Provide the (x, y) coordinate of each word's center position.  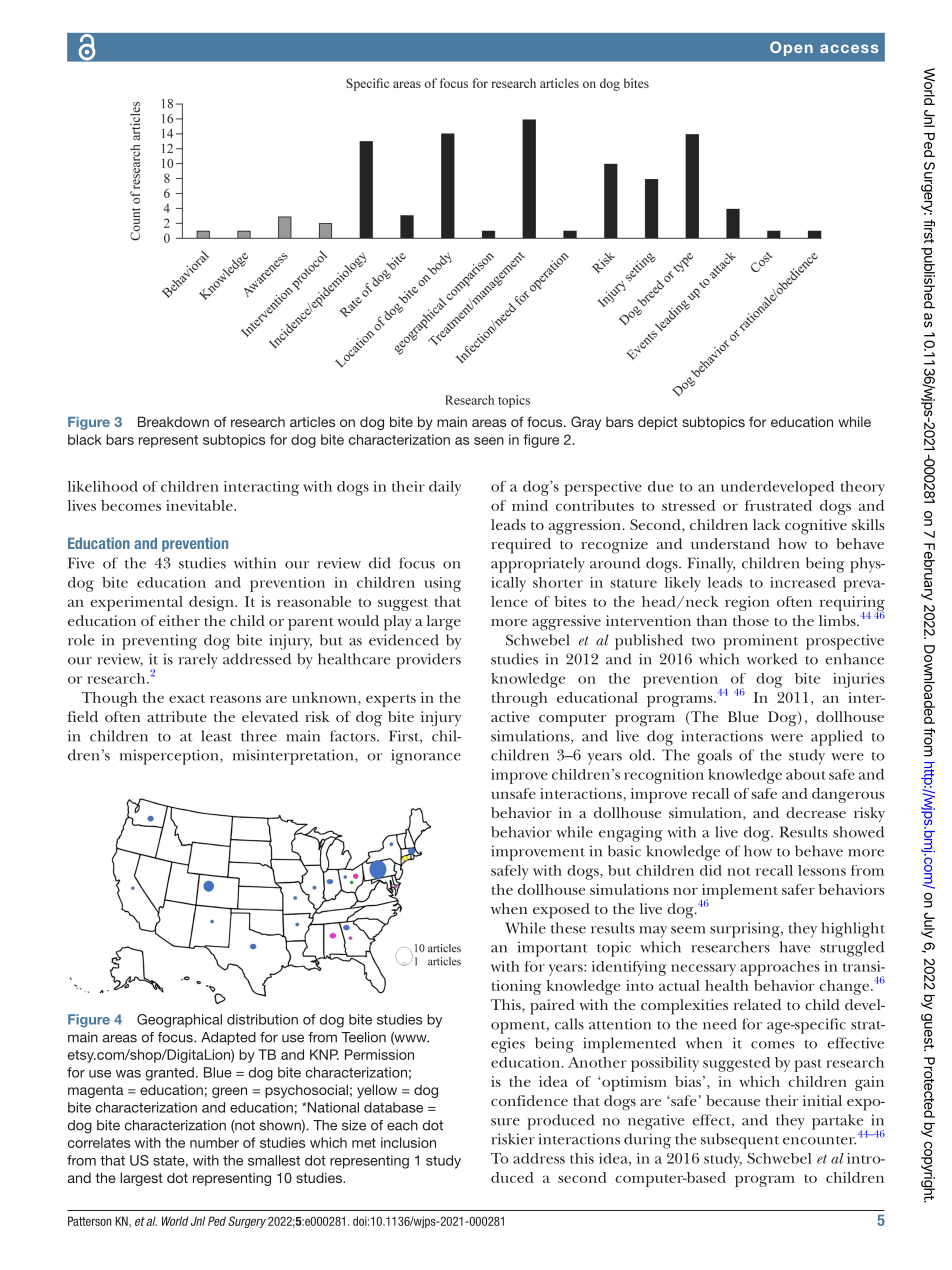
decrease (816, 812)
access (849, 48)
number (214, 1142)
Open (791, 48)
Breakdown (173, 421)
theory (863, 488)
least (216, 736)
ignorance (426, 757)
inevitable (200, 505)
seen (489, 441)
